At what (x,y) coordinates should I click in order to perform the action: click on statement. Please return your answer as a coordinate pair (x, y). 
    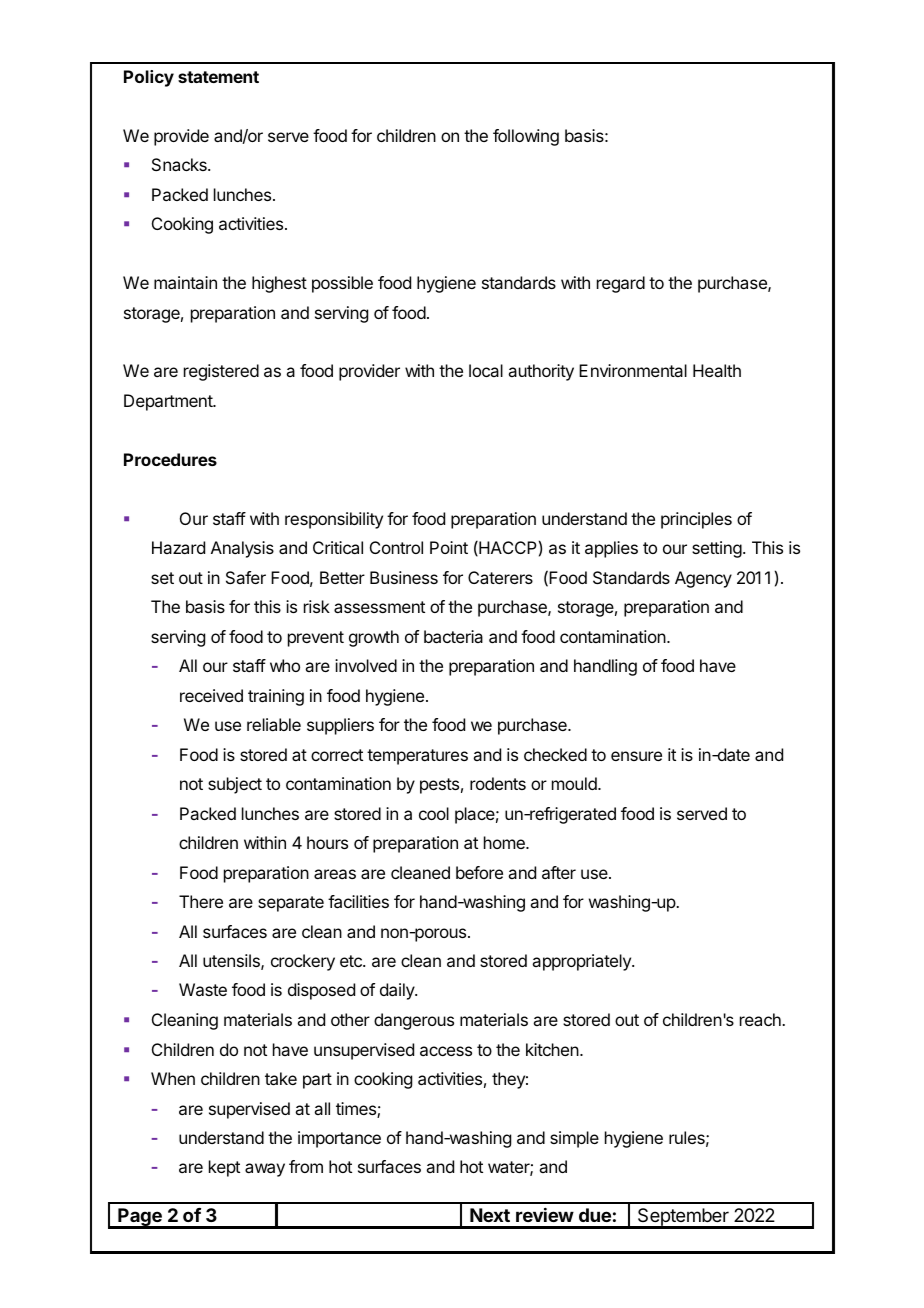
    Looking at the image, I should click on (218, 77).
